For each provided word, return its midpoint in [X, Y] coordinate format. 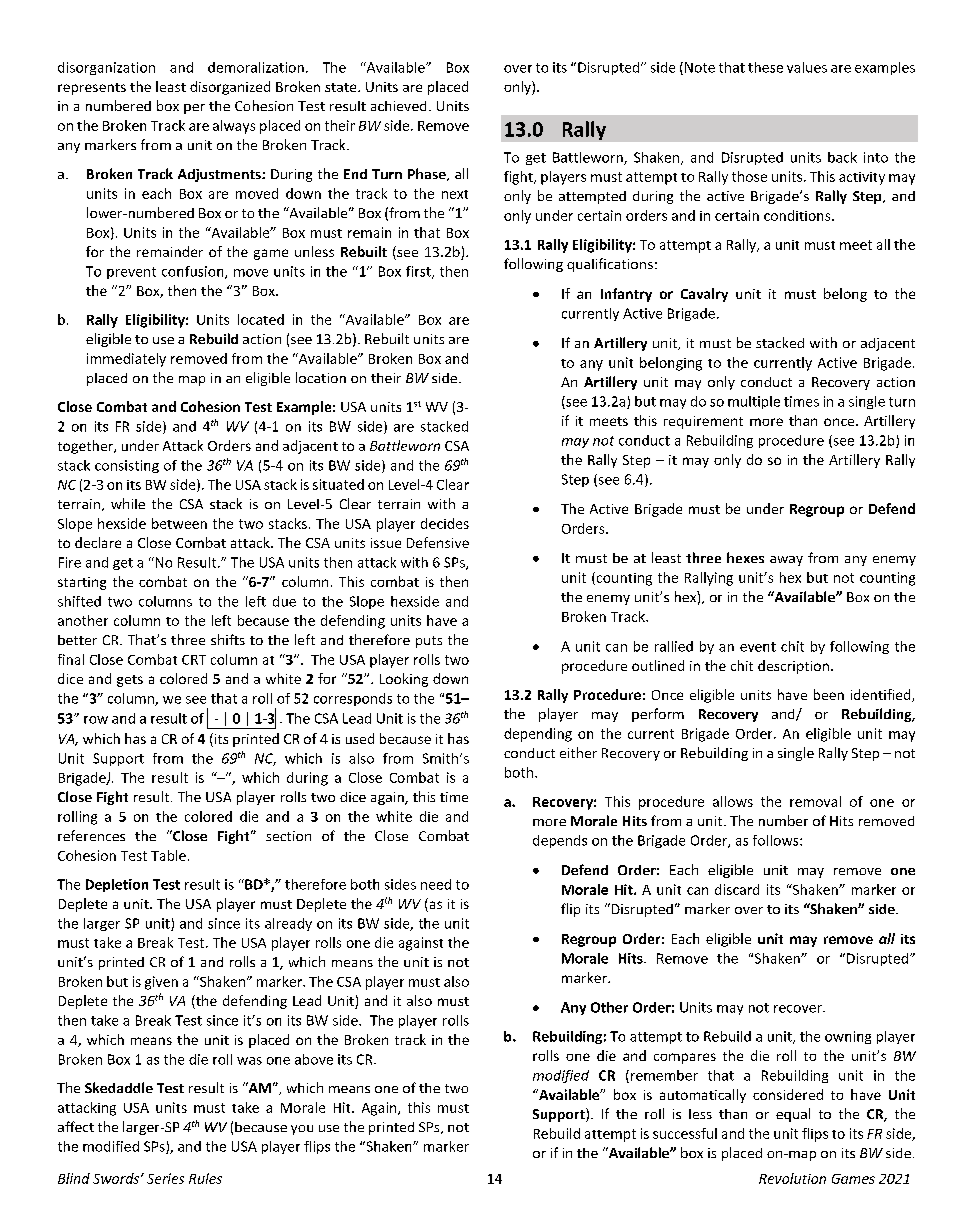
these [765, 67]
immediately [126, 360]
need [436, 884]
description [793, 667]
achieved [398, 106]
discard [737, 889]
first [419, 272]
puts [429, 642]
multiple [754, 402]
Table [168, 855]
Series [165, 1178]
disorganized [230, 88]
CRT [194, 660]
